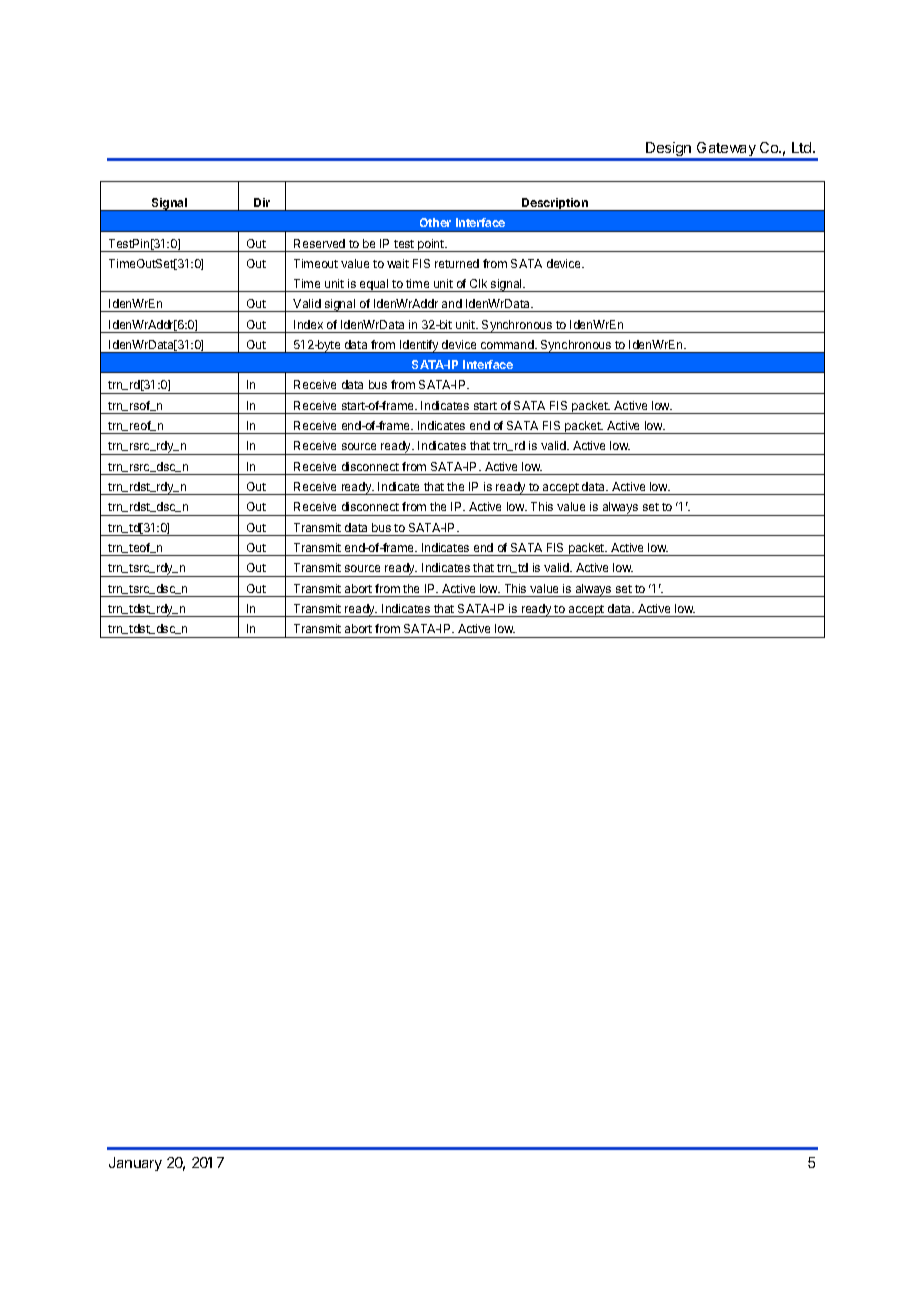  Describe the element at coordinates (478, 283) in the screenshot. I see `Clk` at that location.
